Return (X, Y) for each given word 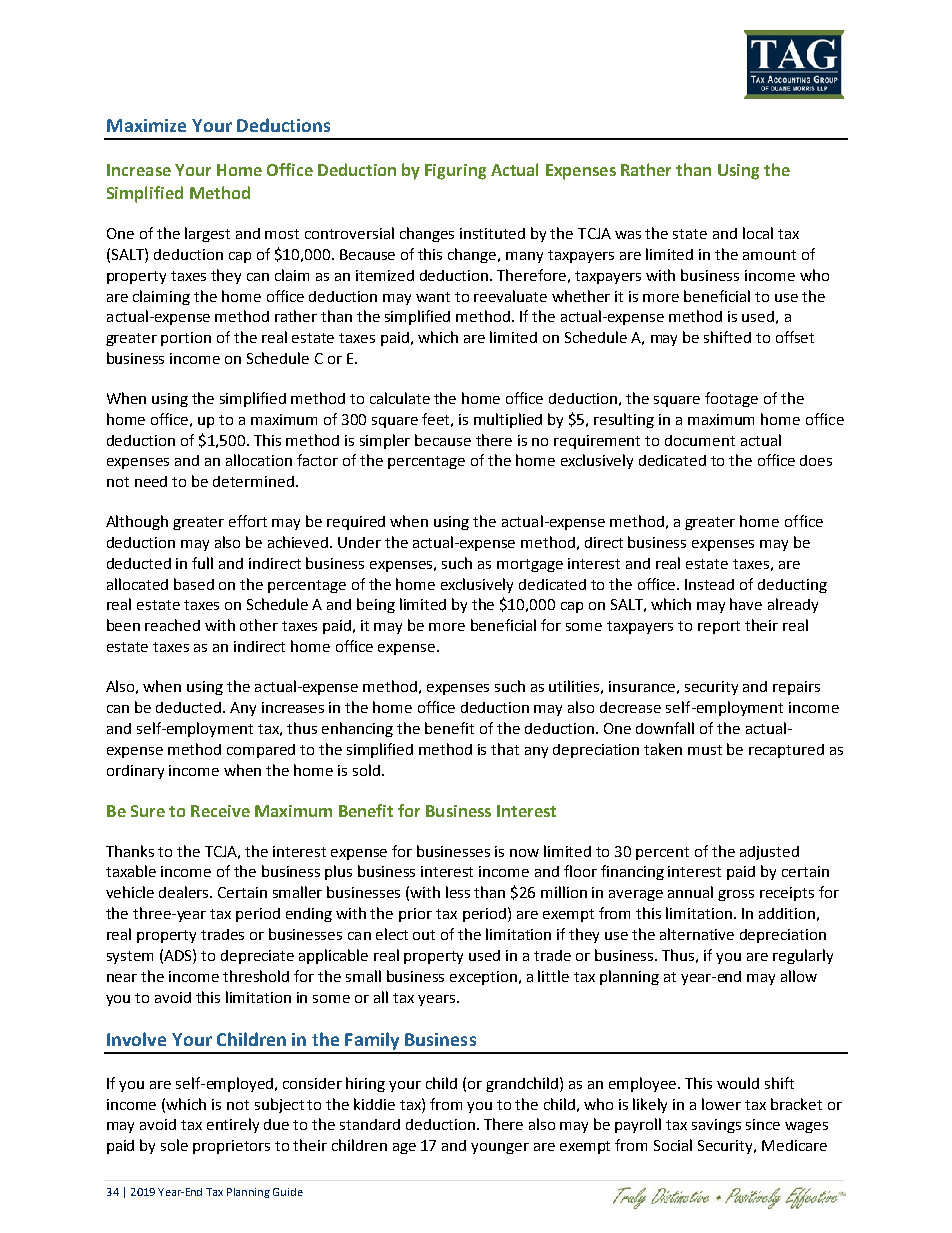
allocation (259, 460)
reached (172, 625)
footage (731, 399)
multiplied (508, 420)
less (458, 892)
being (376, 605)
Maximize (146, 125)
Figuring (455, 172)
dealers (185, 892)
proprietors (231, 1147)
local (758, 233)
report (719, 627)
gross (736, 895)
